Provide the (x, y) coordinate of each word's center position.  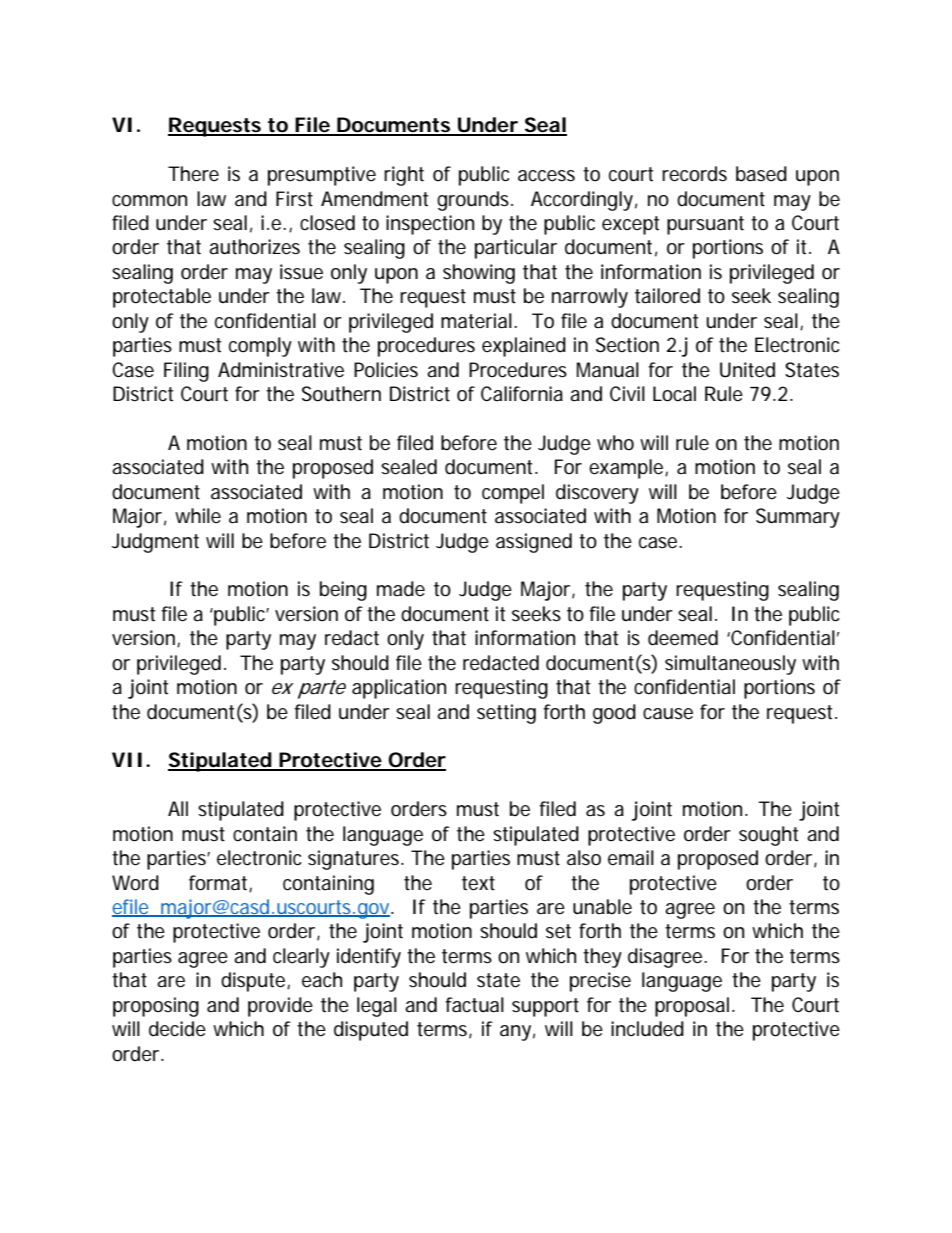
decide (177, 1029)
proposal (692, 1007)
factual (474, 1005)
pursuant (705, 225)
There (193, 174)
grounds (473, 201)
